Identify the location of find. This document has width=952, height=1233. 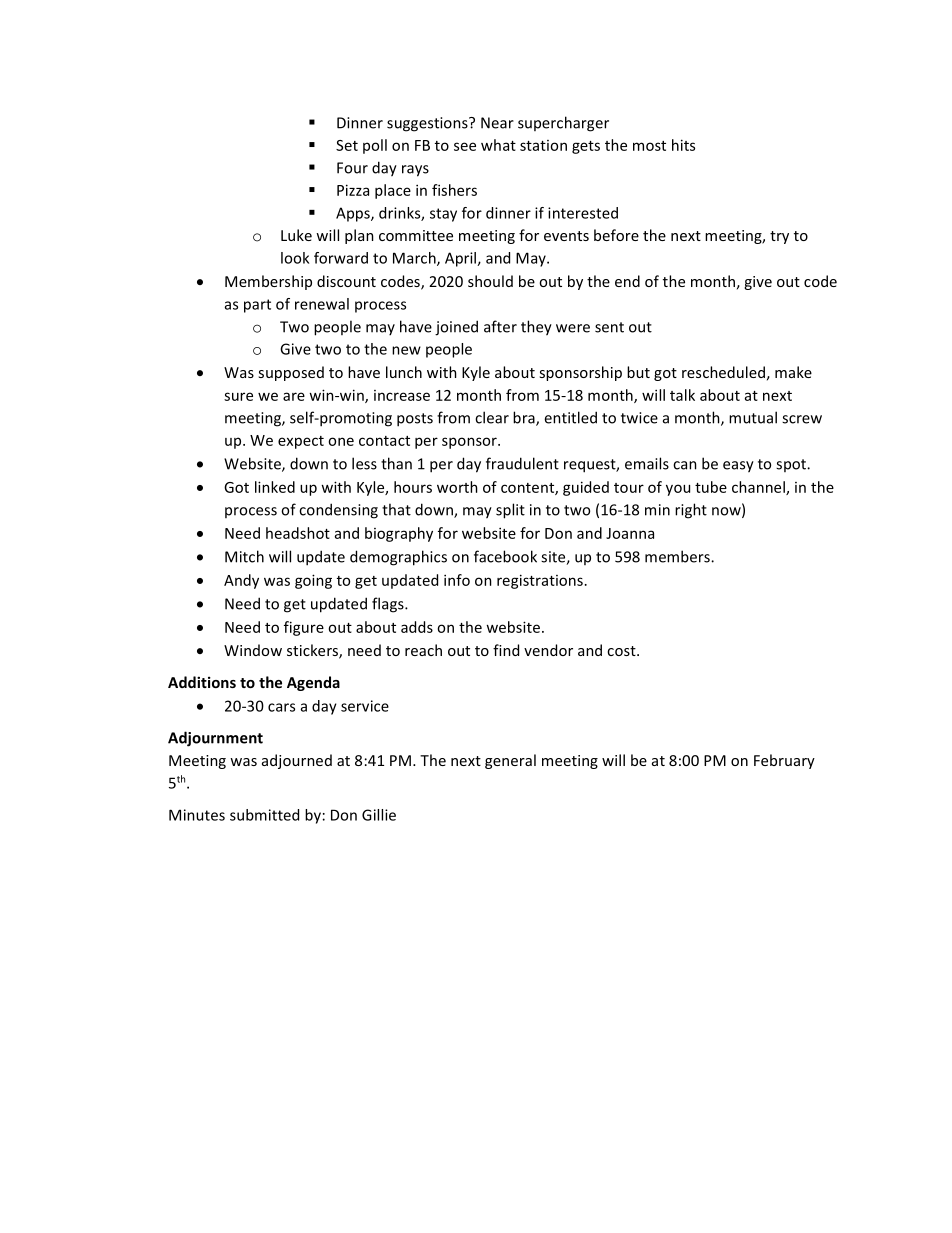
(506, 650).
